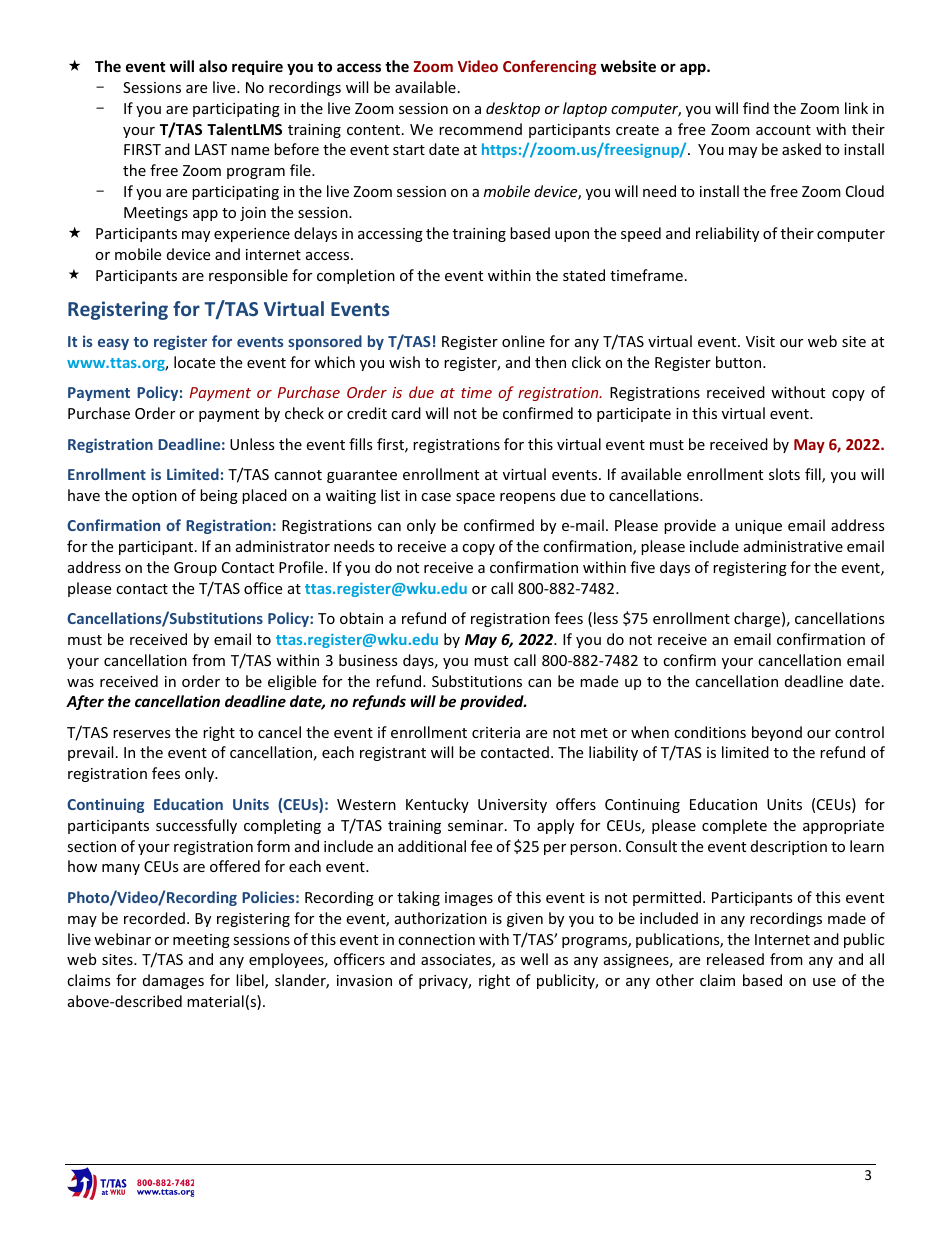 Image resolution: width=952 pixels, height=1233 pixels. What do you see at coordinates (142, 734) in the screenshot?
I see `reserves` at bounding box center [142, 734].
